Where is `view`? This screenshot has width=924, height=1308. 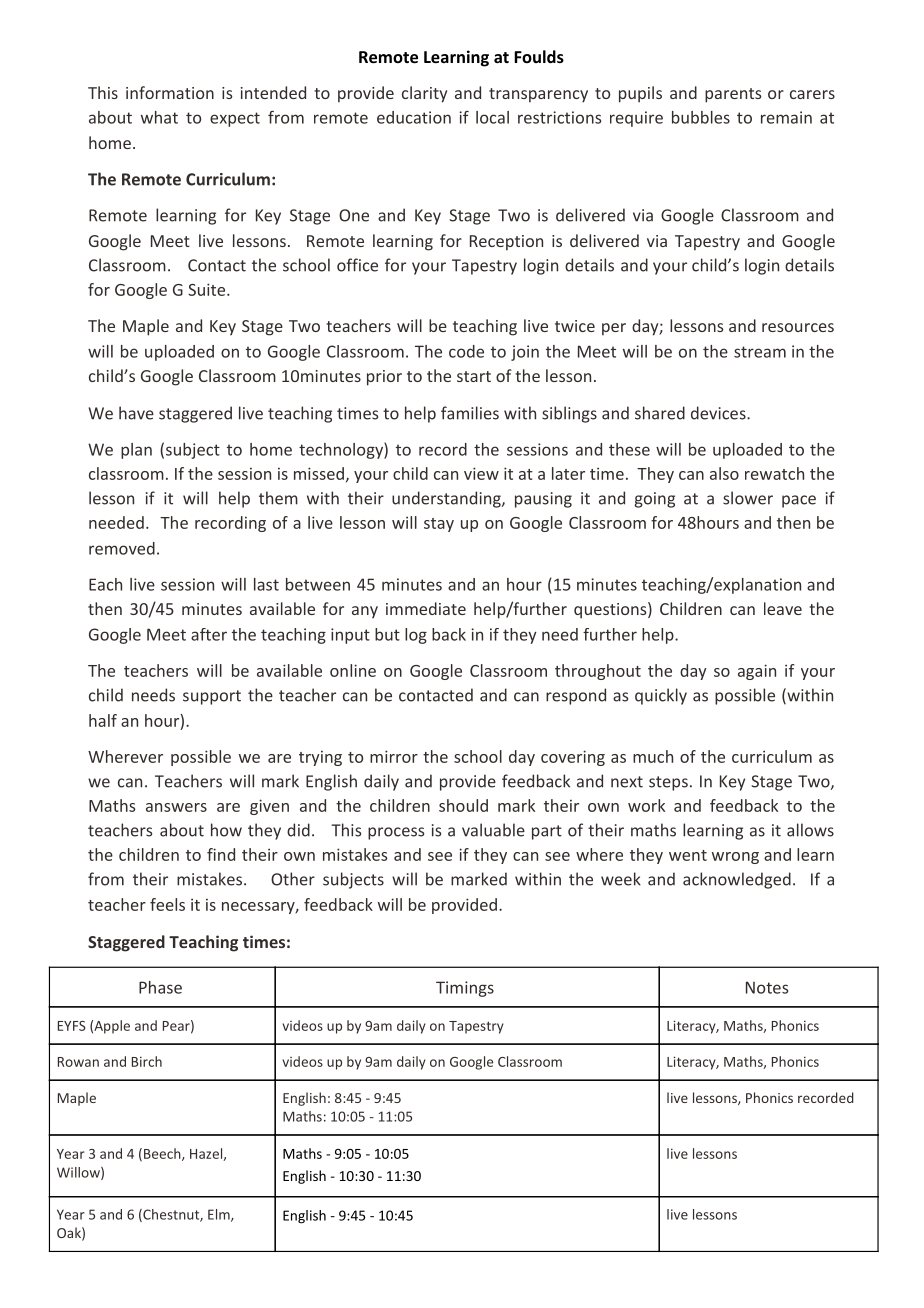
view is located at coordinates (481, 473).
